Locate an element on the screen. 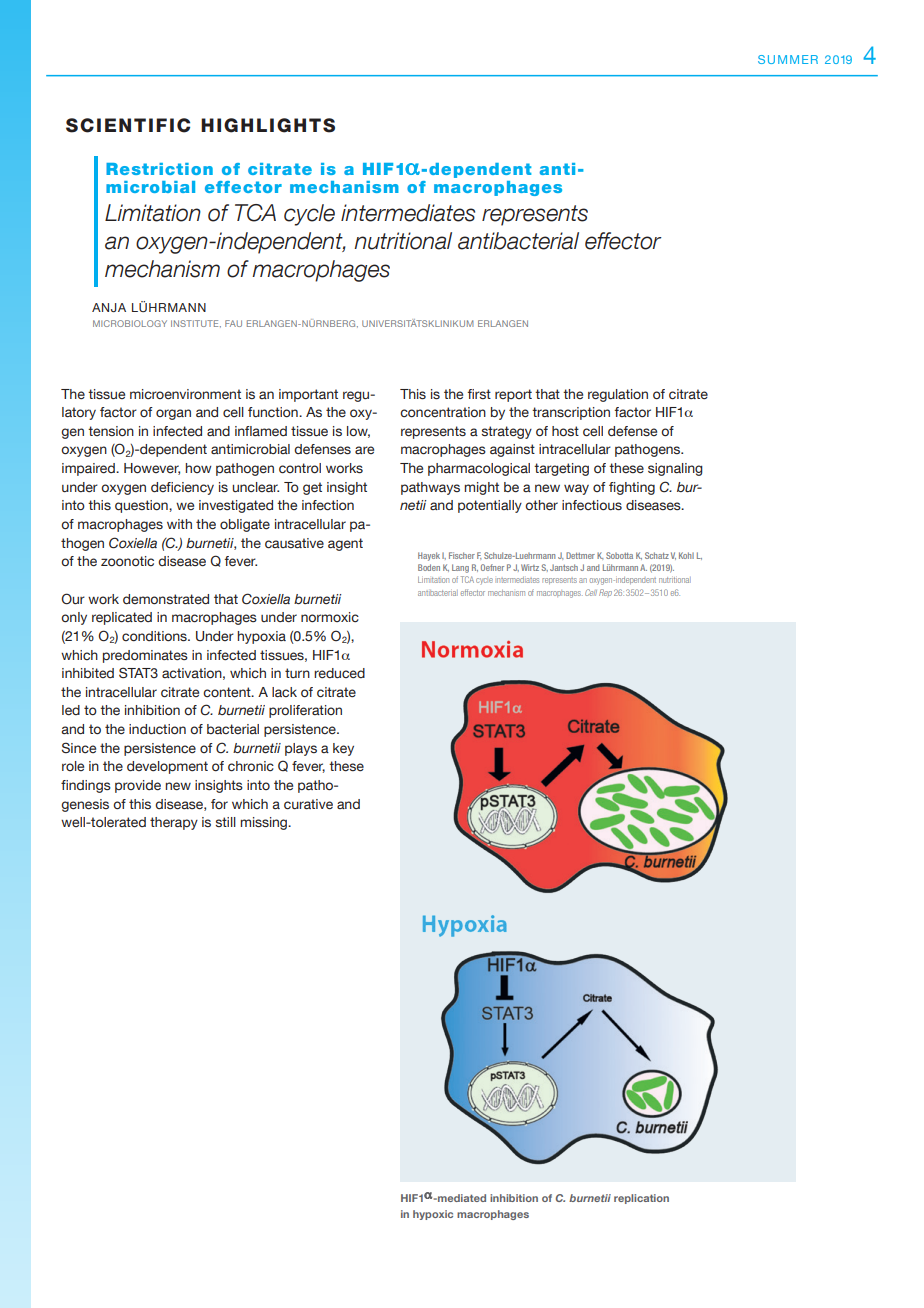 The height and width of the screenshot is (1308, 924). report is located at coordinates (513, 395).
